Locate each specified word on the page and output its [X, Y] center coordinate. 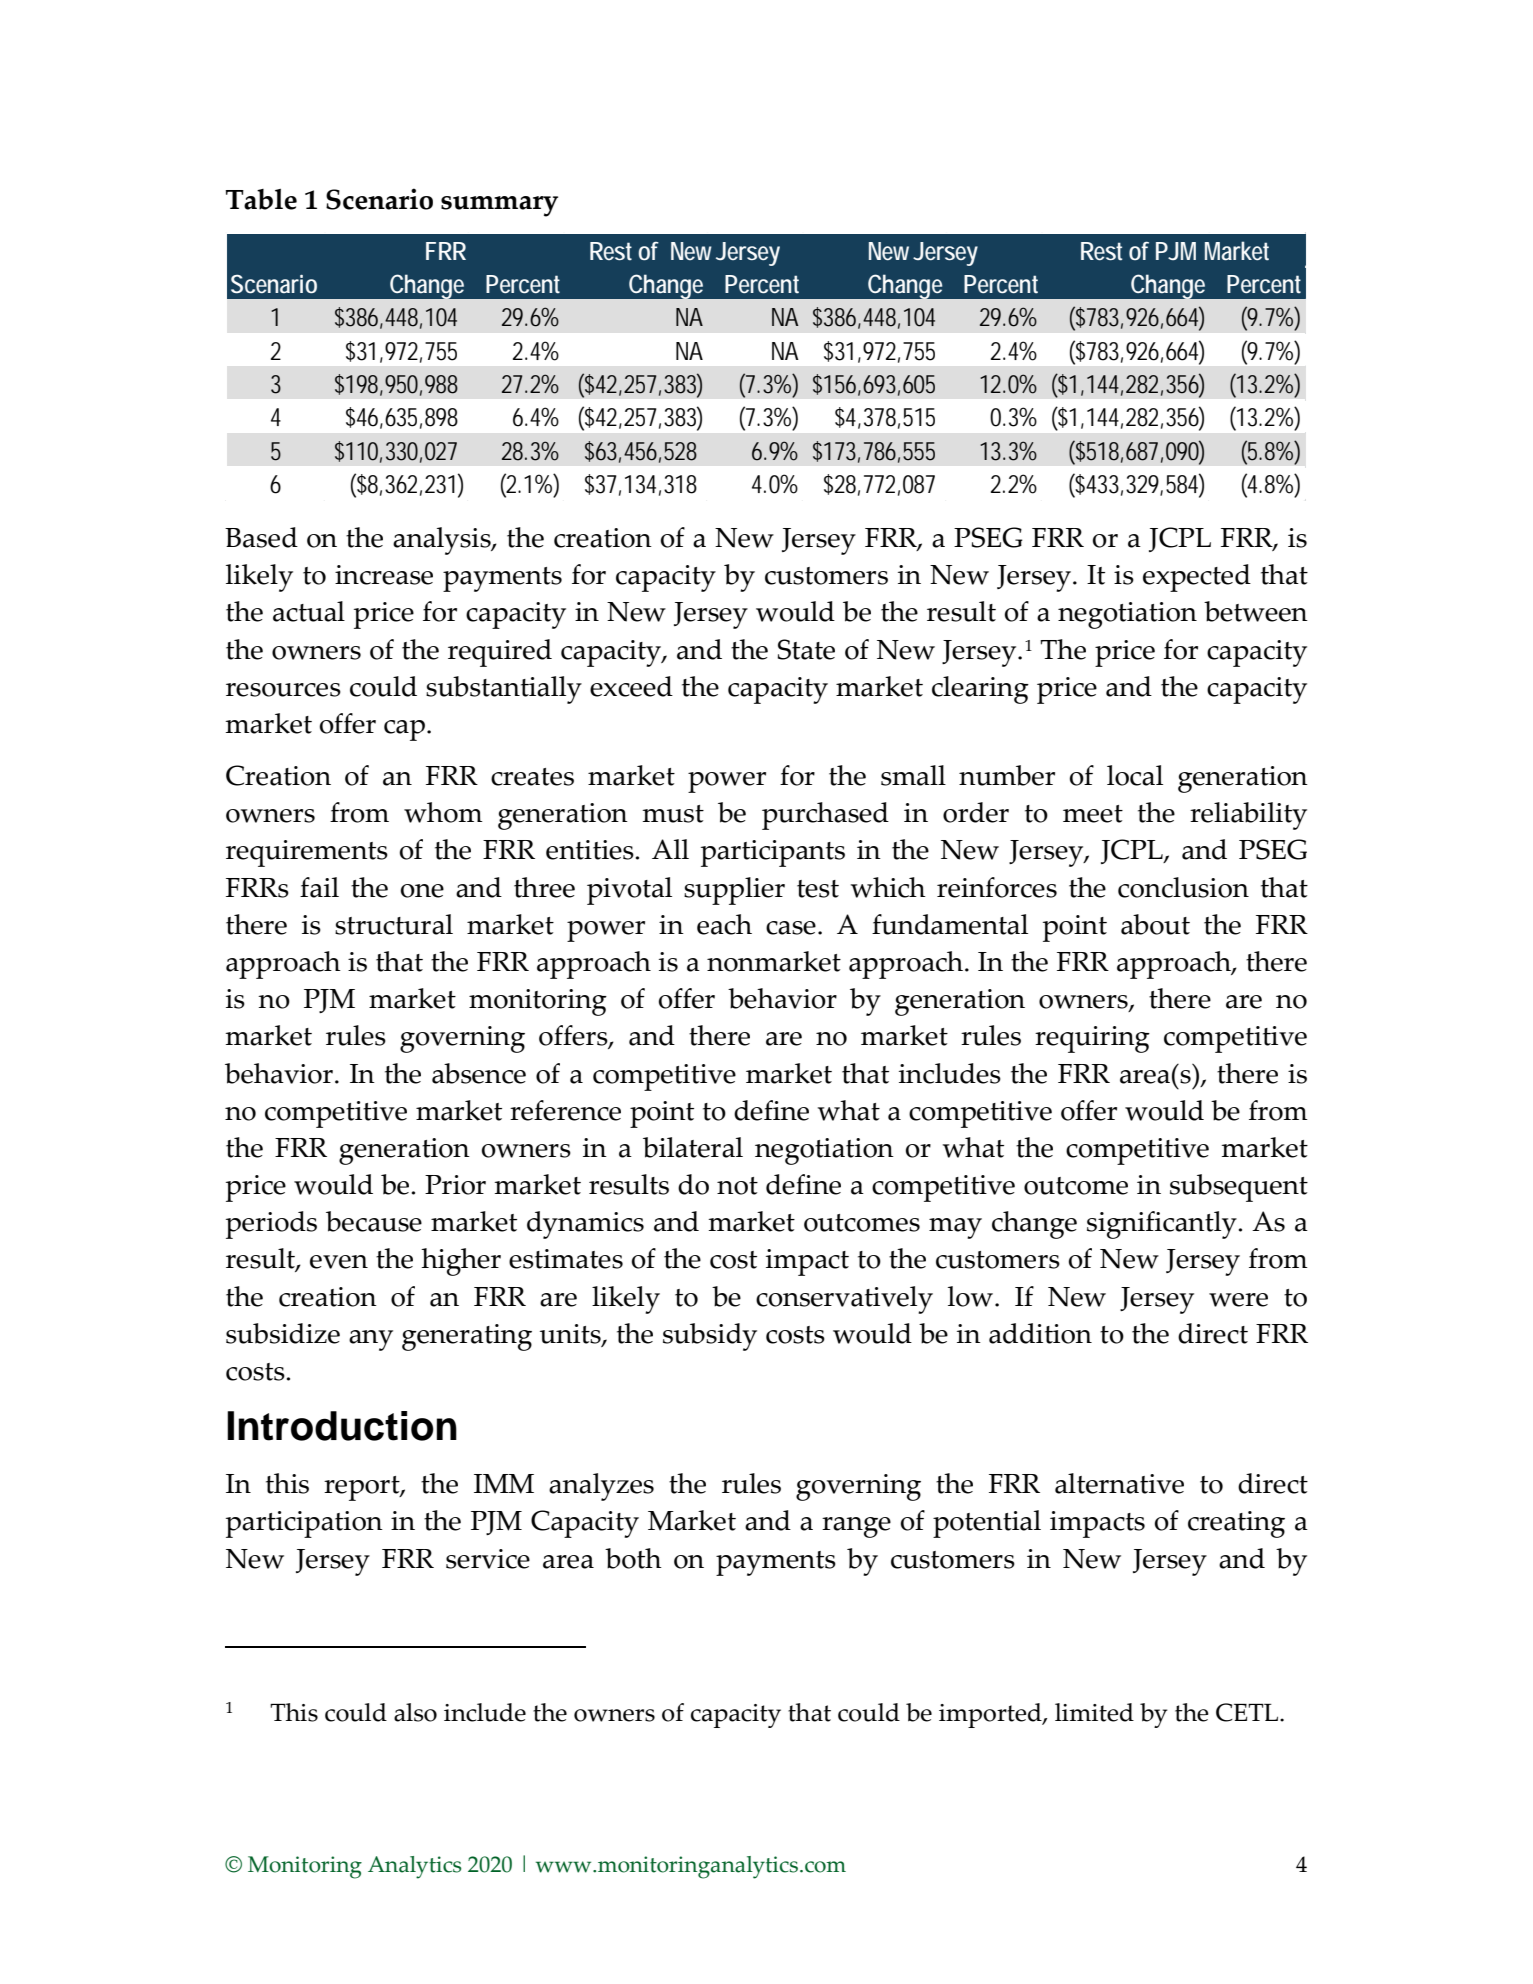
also [415, 1712]
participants [773, 853]
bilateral [693, 1147]
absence [479, 1073]
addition [1040, 1333]
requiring [1092, 1039]
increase [384, 575]
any [371, 1340]
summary [499, 206]
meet [1093, 814]
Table [261, 199]
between [1256, 611]
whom [443, 812]
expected [1197, 578]
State [806, 649]
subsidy [710, 1337]
